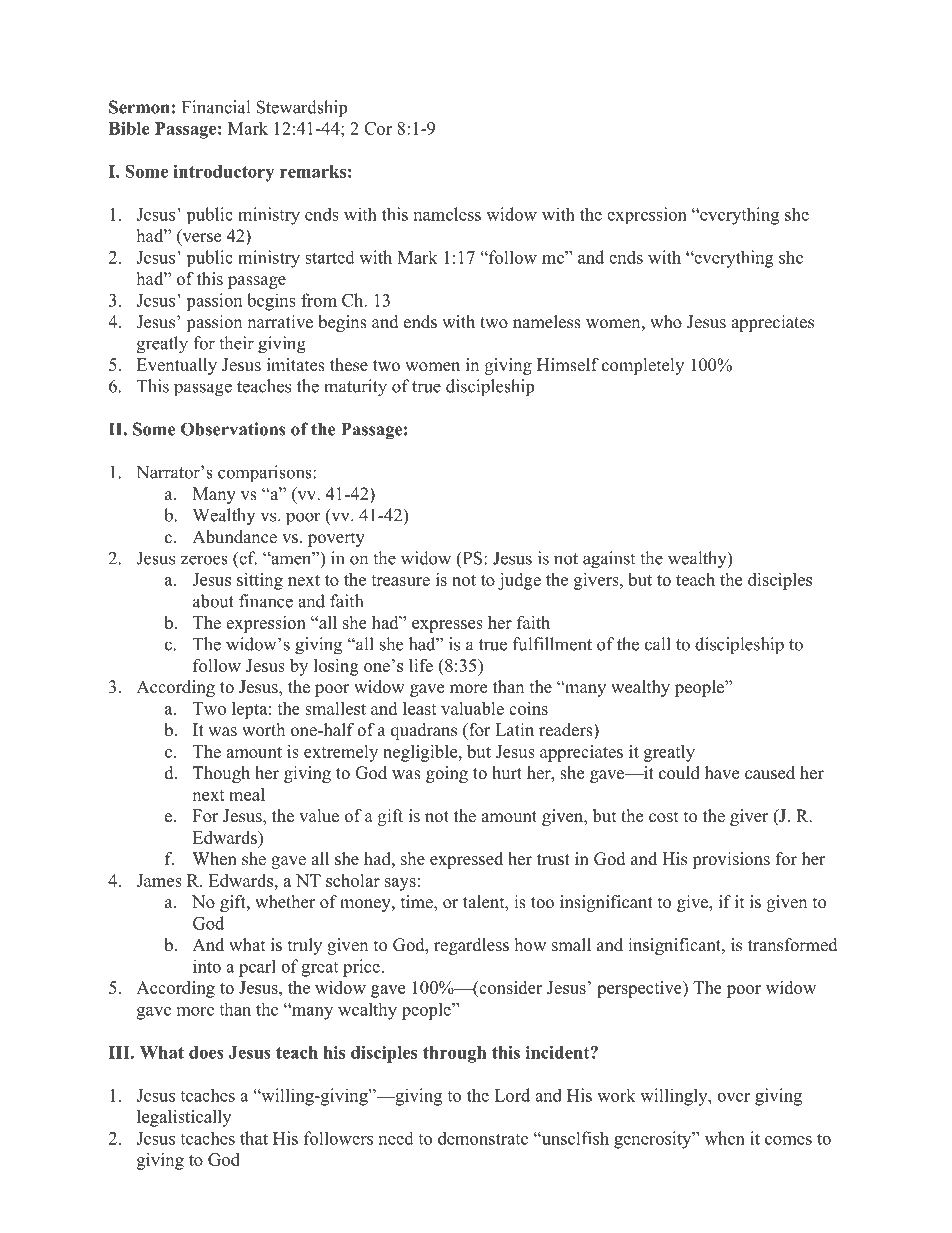 Image resolution: width=952 pixels, height=1233 pixels. I want to click on completely, so click(643, 366).
